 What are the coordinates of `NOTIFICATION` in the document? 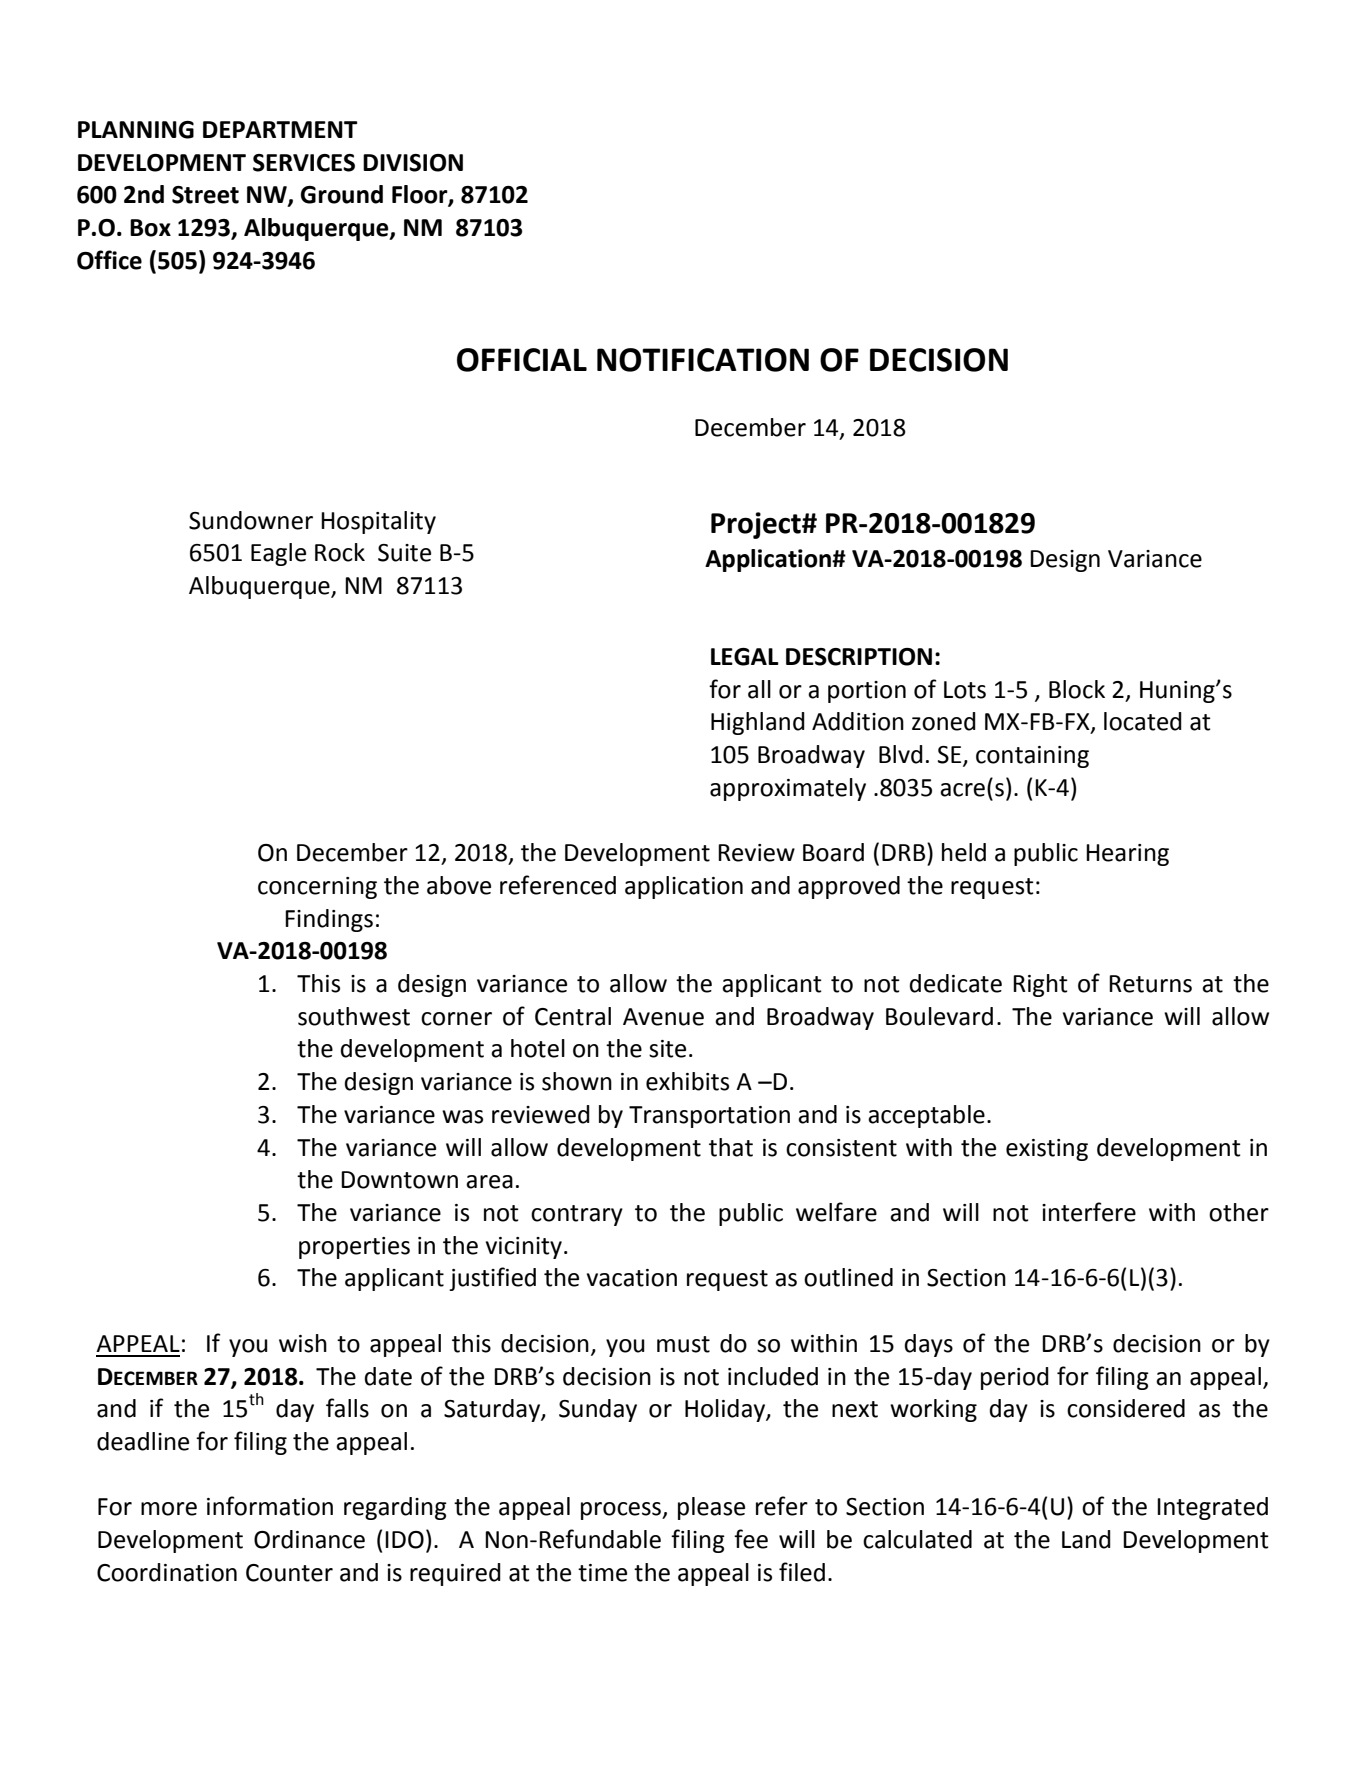 It's located at (703, 360).
